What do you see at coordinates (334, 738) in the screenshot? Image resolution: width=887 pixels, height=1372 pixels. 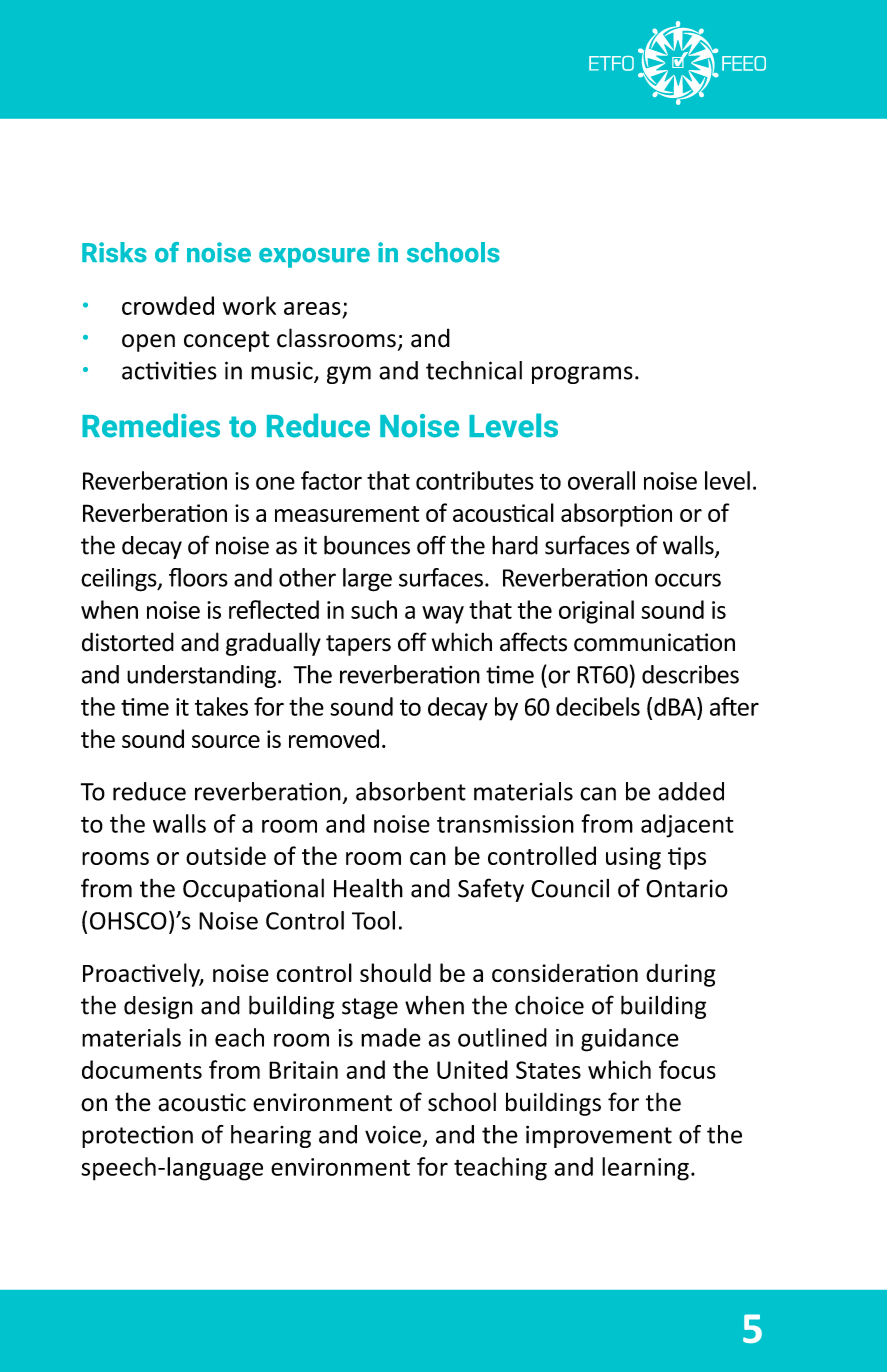 I see `removed` at bounding box center [334, 738].
